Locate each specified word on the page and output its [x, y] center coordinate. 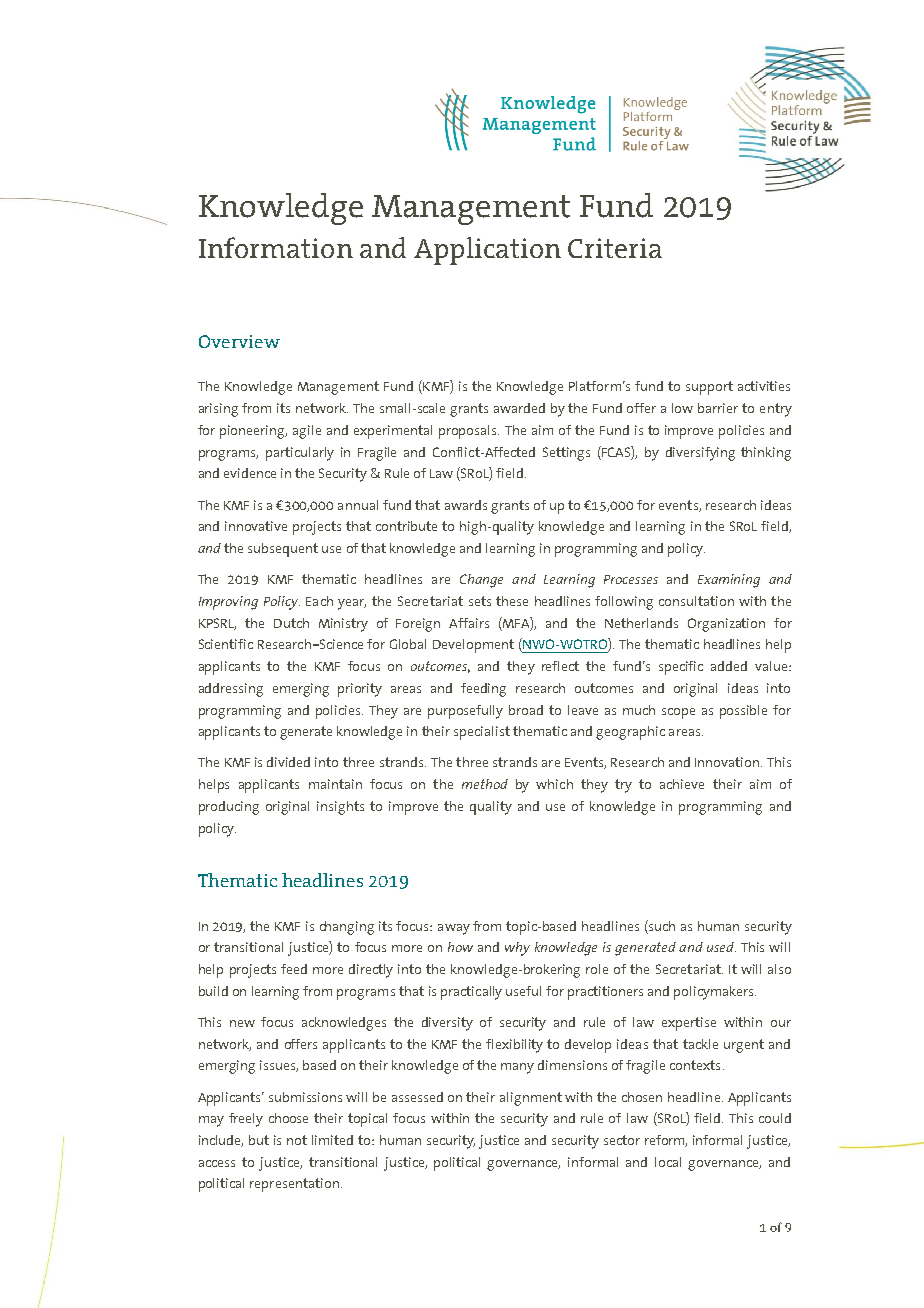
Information [276, 247]
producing [229, 808]
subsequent [283, 550]
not [297, 1140]
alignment [531, 1099]
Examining [729, 581]
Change [481, 581]
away [454, 929]
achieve [682, 784]
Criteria [615, 248]
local [668, 1162]
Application [487, 251]
